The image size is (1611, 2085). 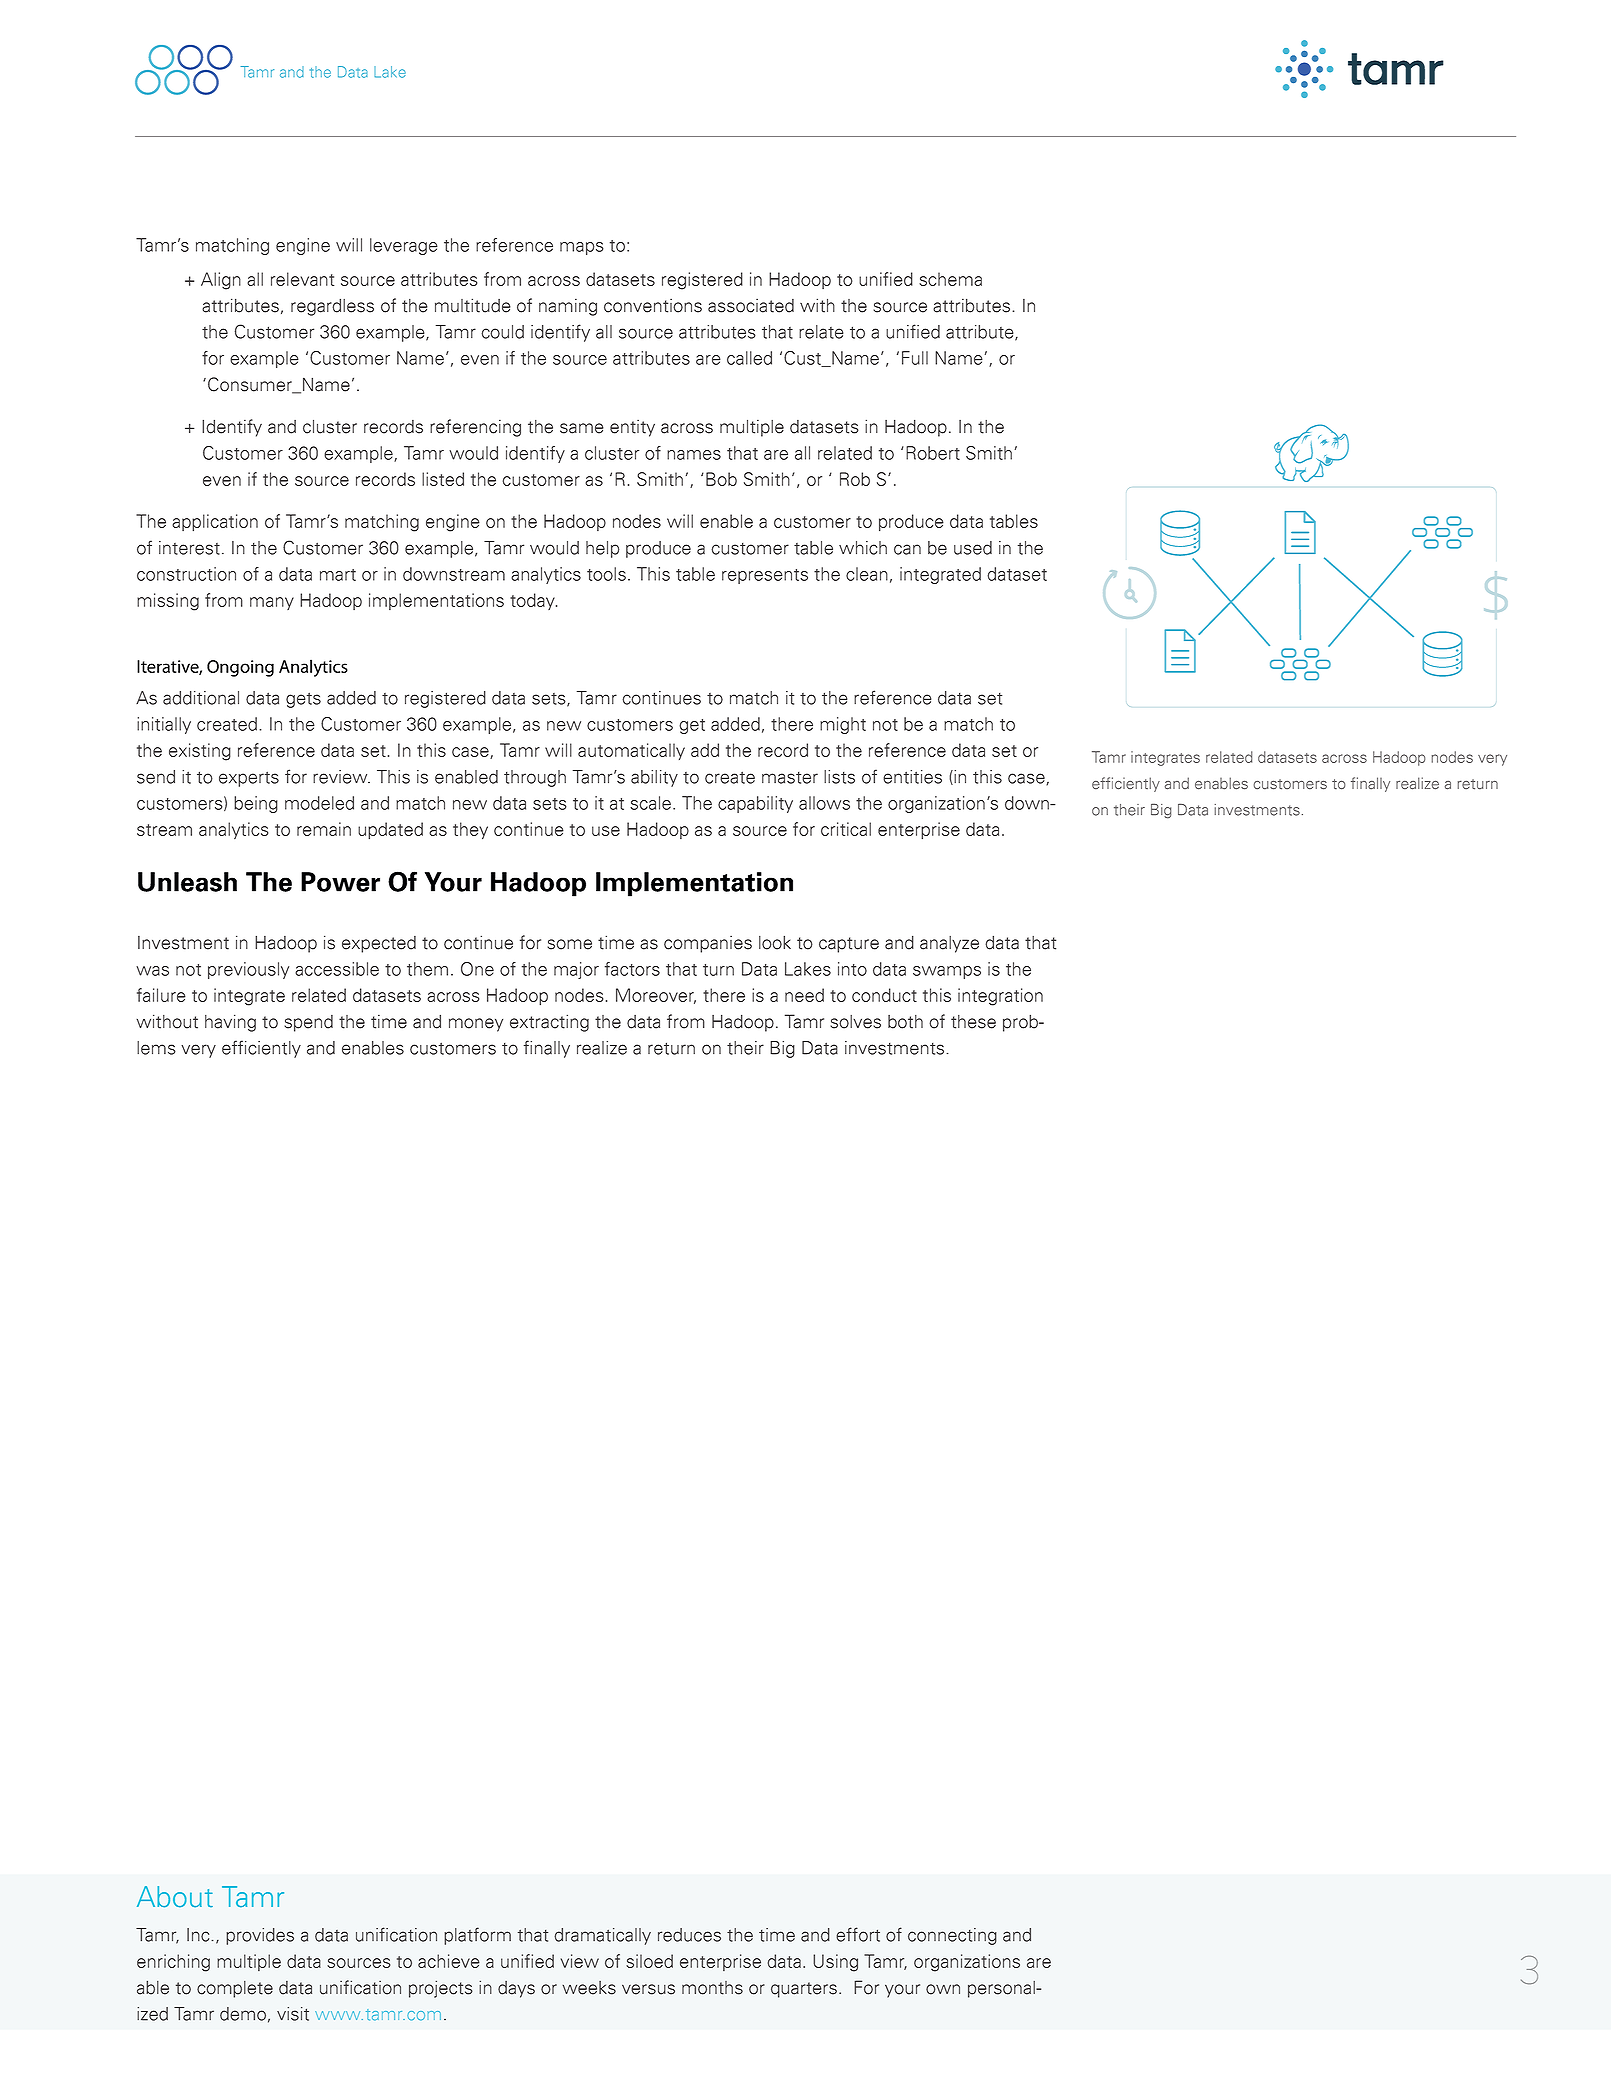 What do you see at coordinates (256, 804) in the screenshot?
I see `being` at bounding box center [256, 804].
